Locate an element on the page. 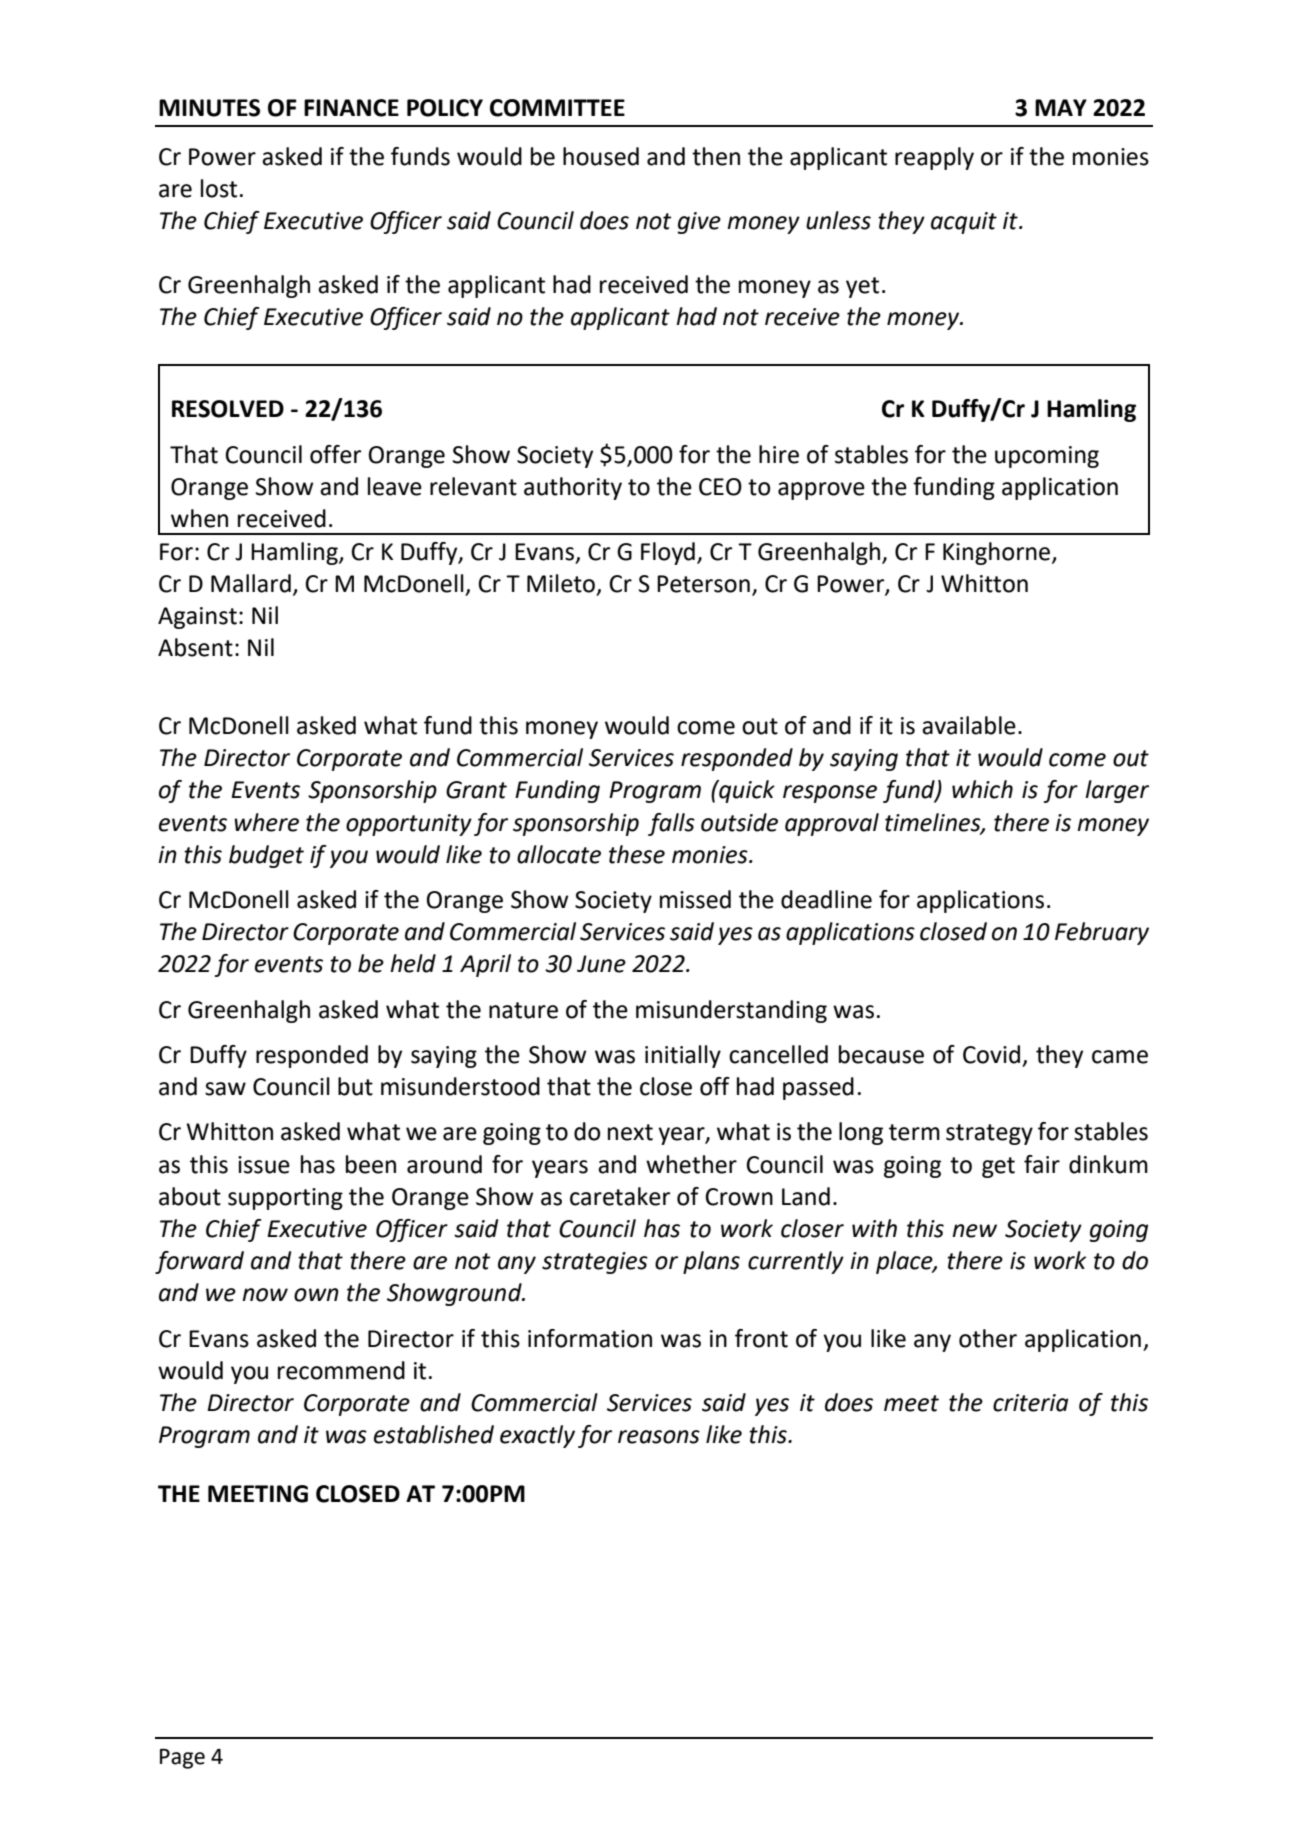  housed is located at coordinates (601, 156).
